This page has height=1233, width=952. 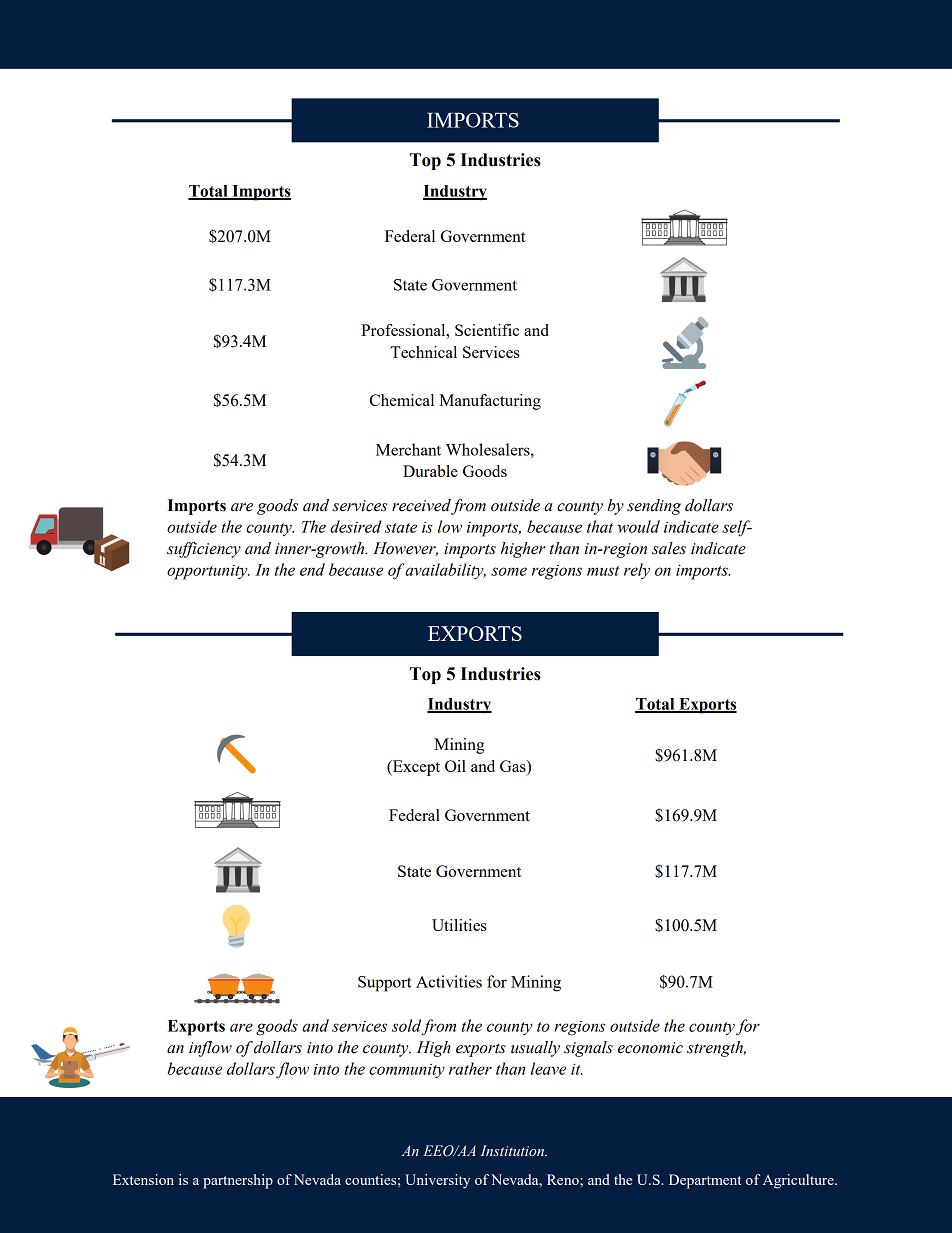 I want to click on Oil, so click(x=455, y=766).
